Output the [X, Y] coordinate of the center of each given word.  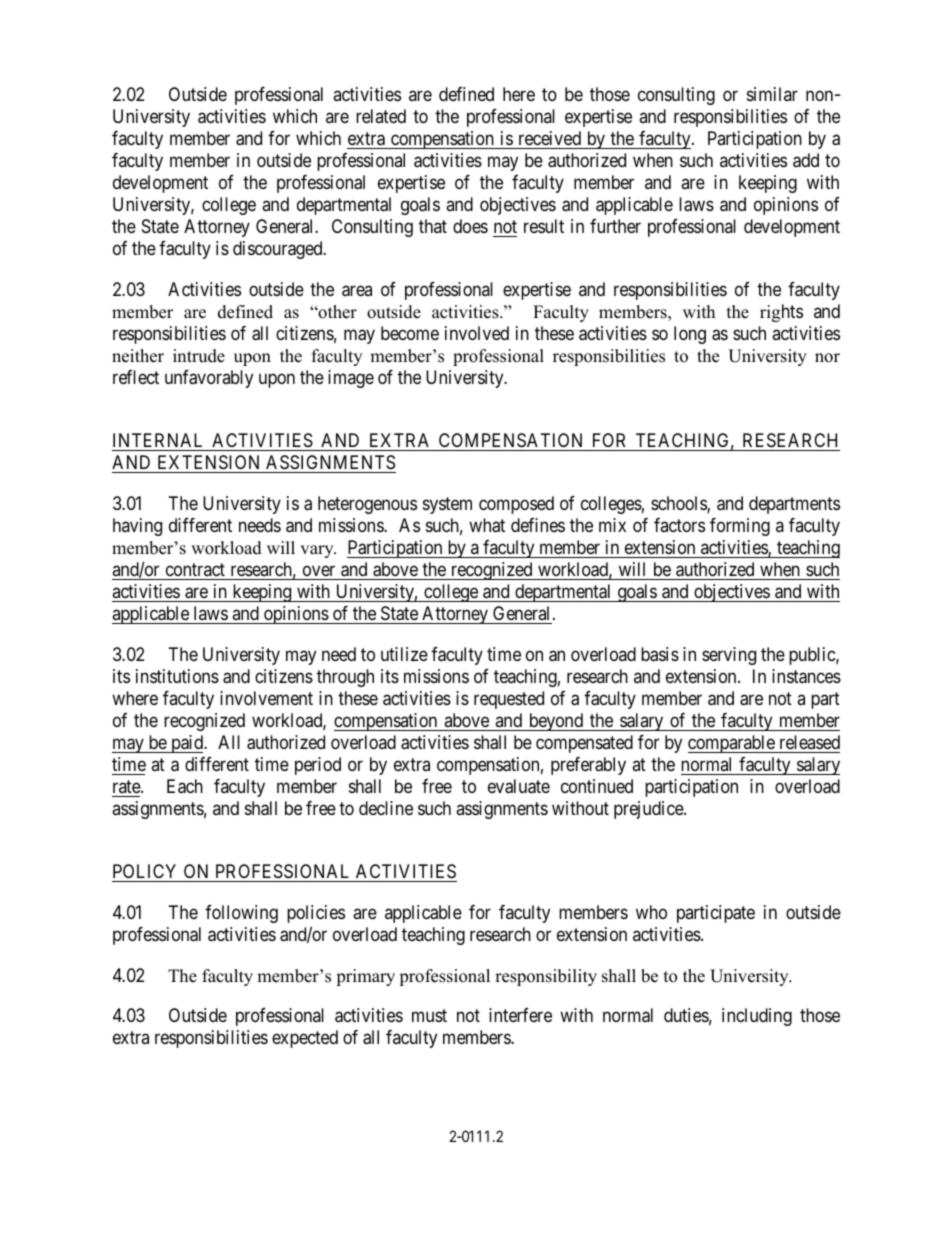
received [550, 138]
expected [305, 1039]
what [487, 525]
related [381, 116]
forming [740, 527]
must [429, 1016]
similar [772, 94]
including [757, 1017]
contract [195, 569]
